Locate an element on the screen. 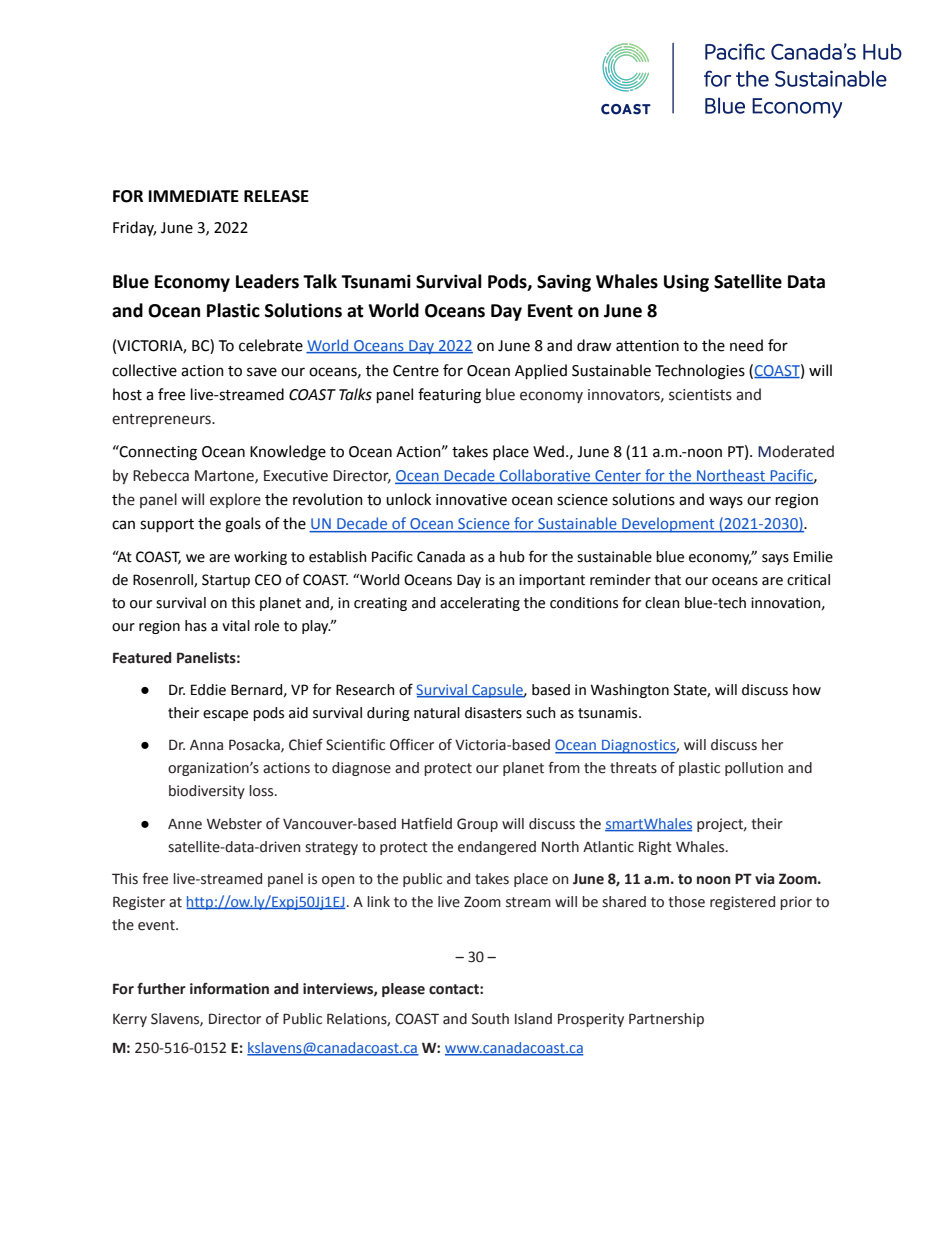 Image resolution: width=952 pixels, height=1233 pixels. has is located at coordinates (196, 626).
